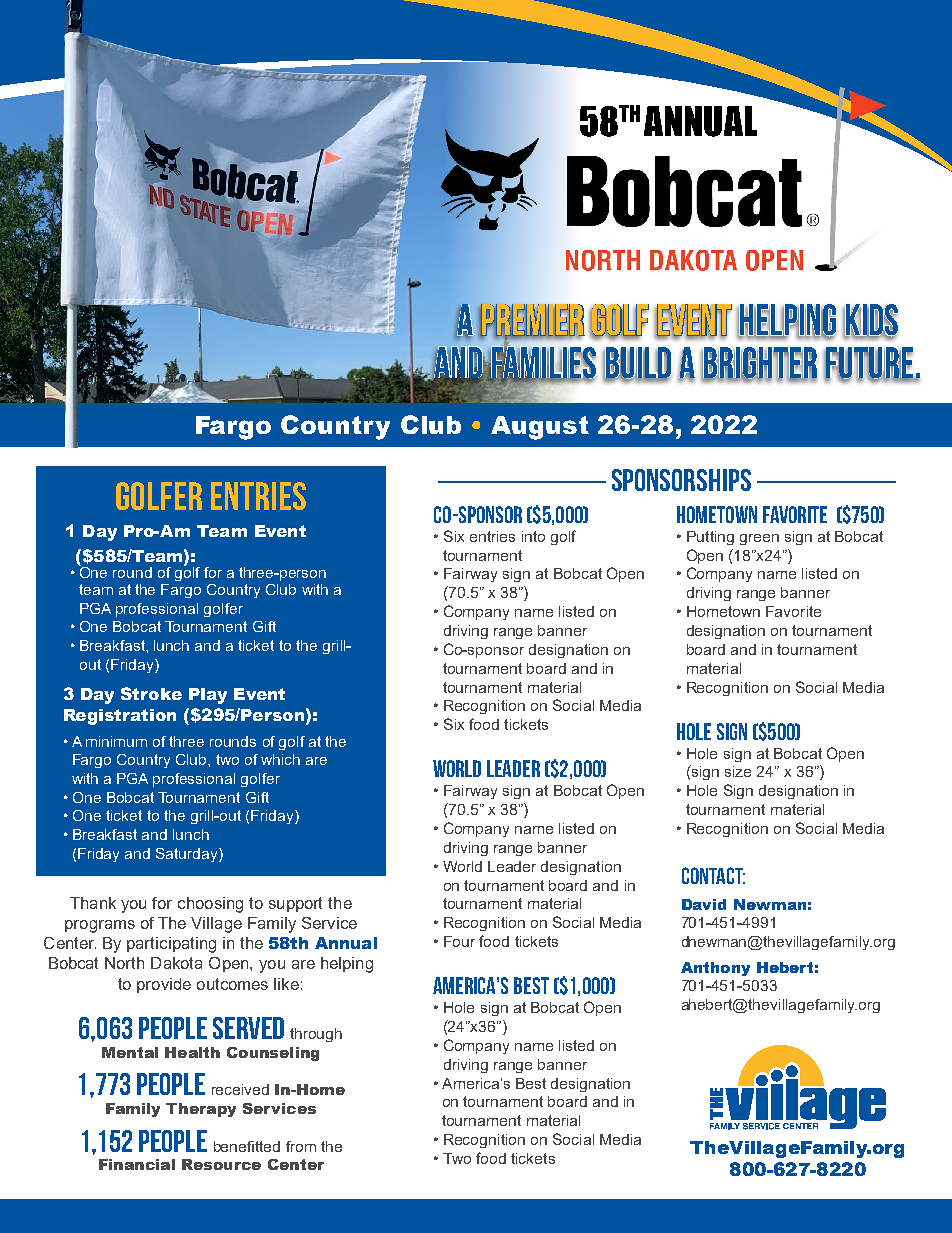 The image size is (952, 1233). I want to click on from, so click(301, 1146).
